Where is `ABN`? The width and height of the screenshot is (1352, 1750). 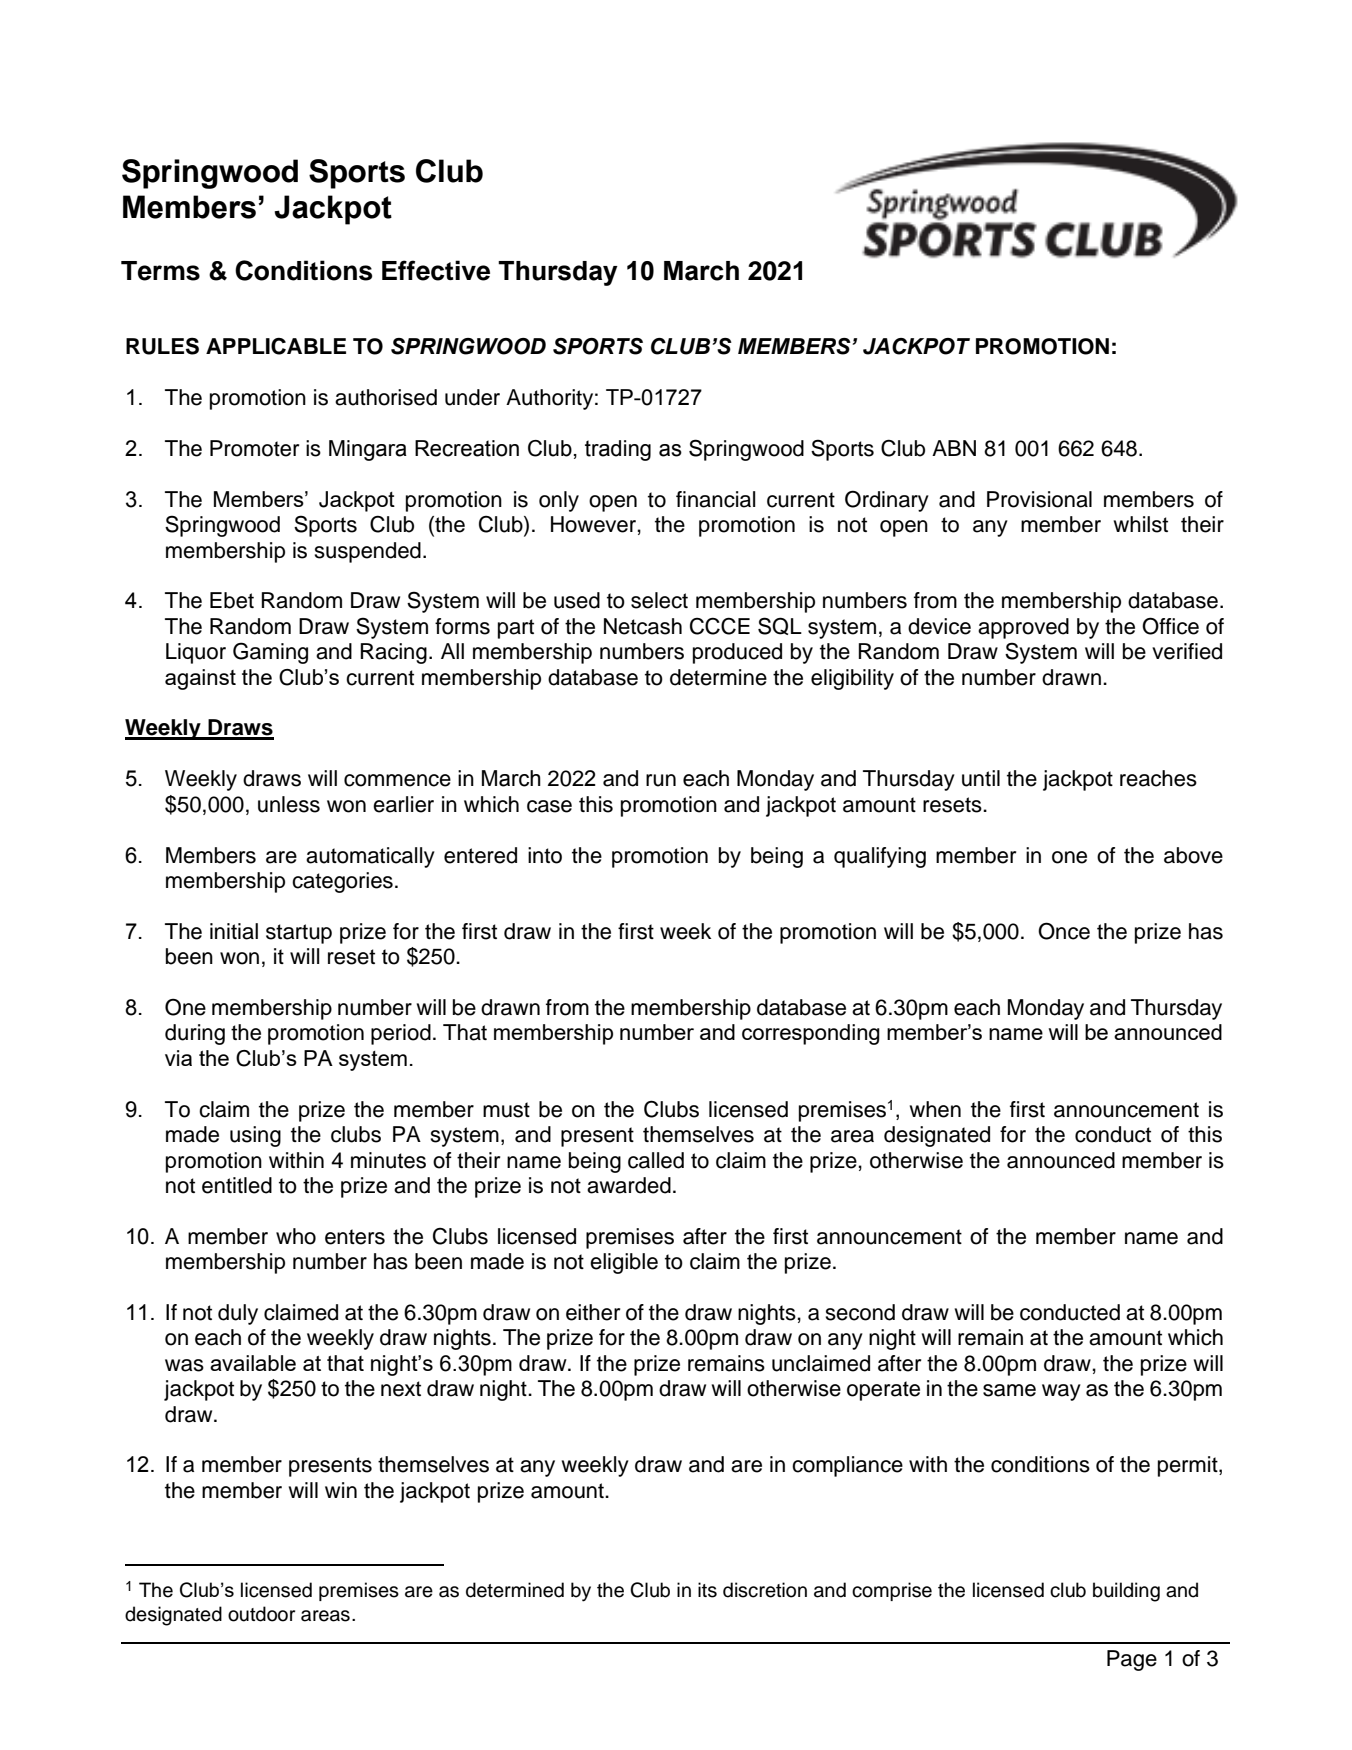
ABN is located at coordinates (954, 448).
